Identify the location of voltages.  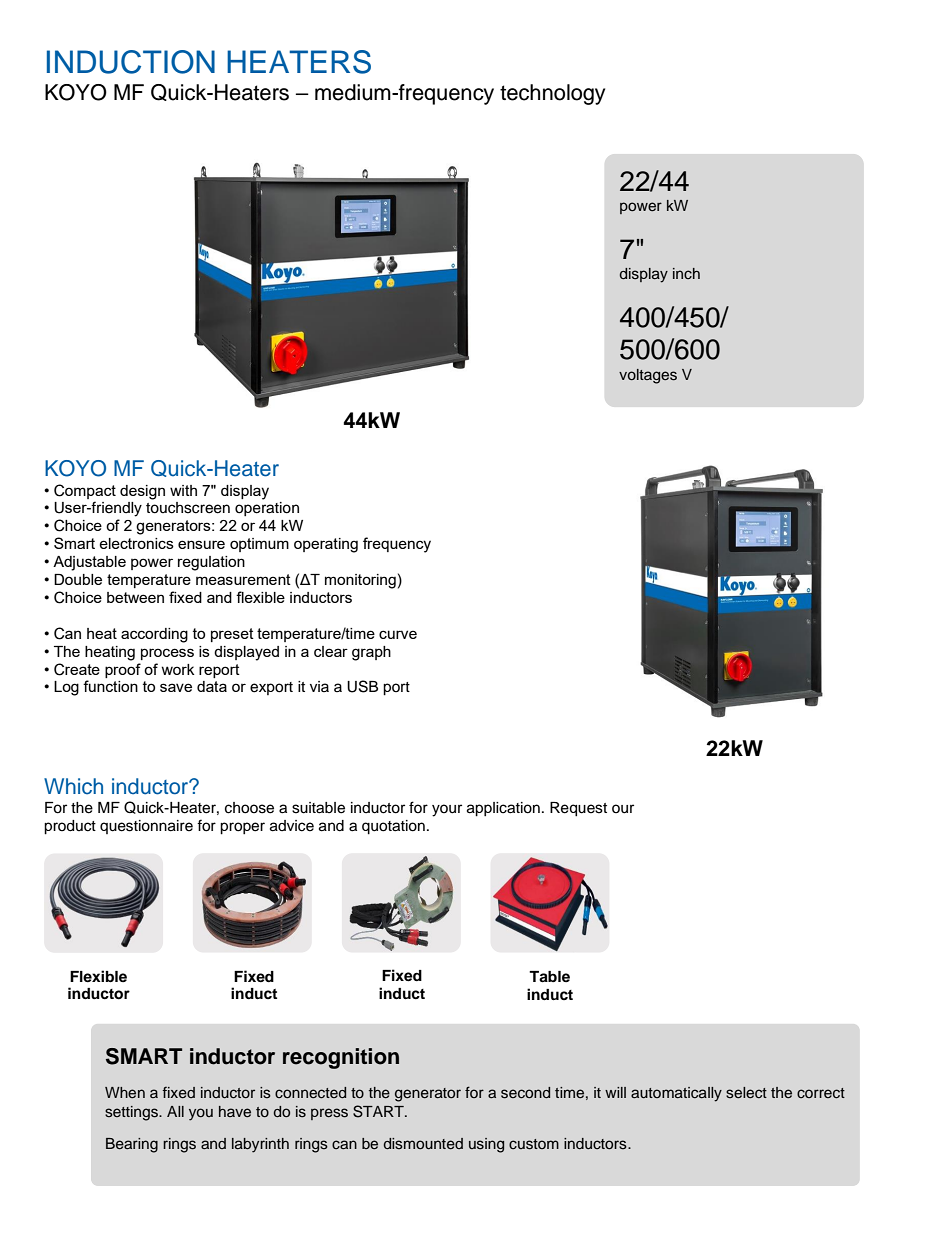
(648, 376).
